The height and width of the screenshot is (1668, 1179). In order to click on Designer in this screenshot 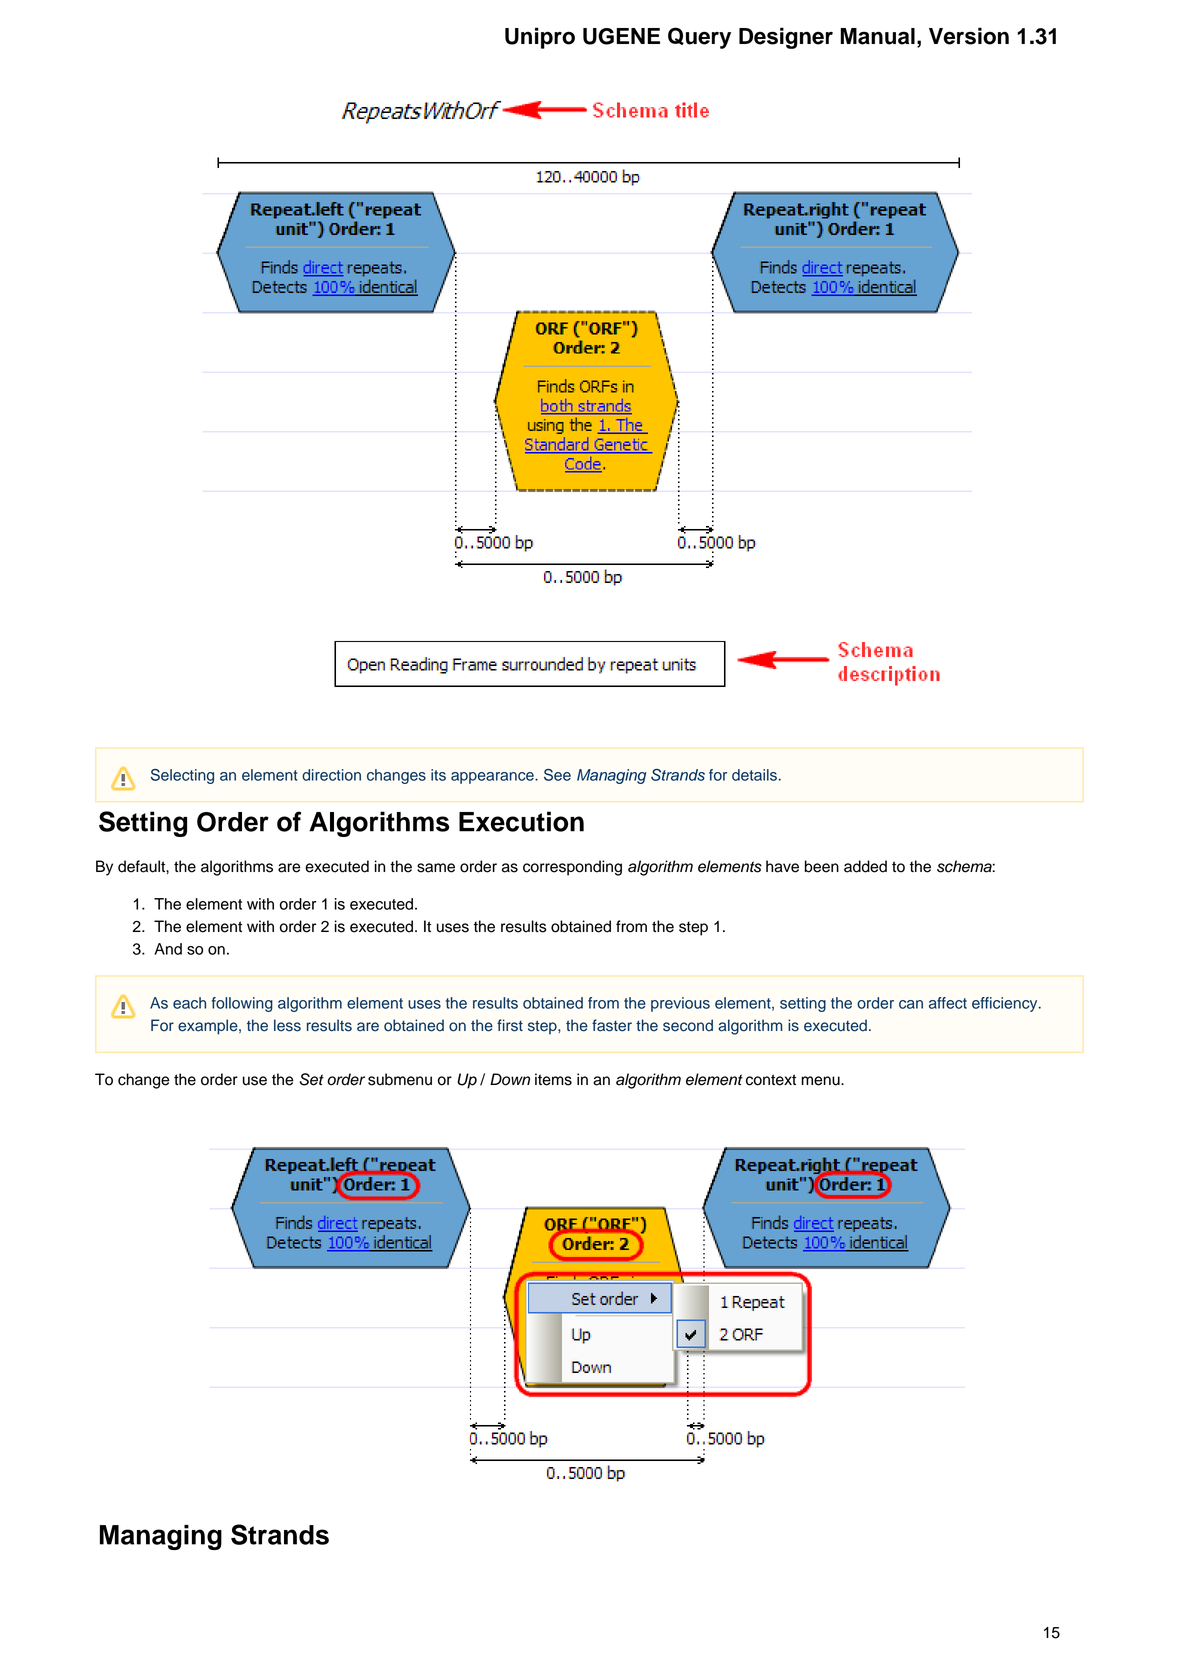, I will do `click(786, 38)`.
